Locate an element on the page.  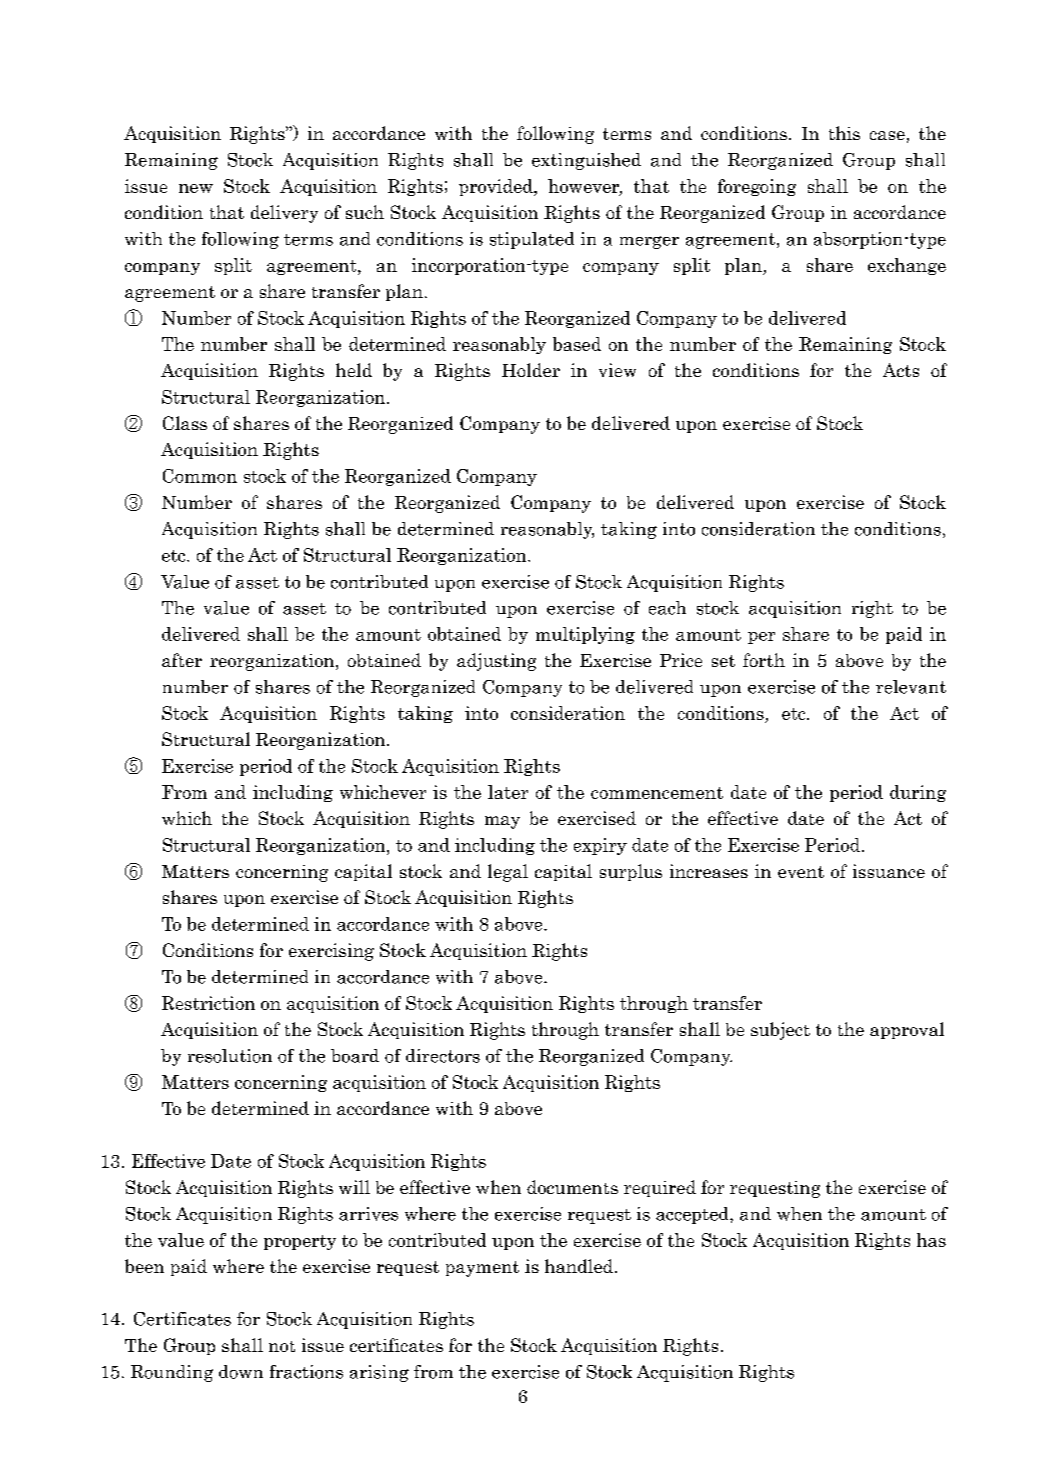
later is located at coordinates (508, 792).
